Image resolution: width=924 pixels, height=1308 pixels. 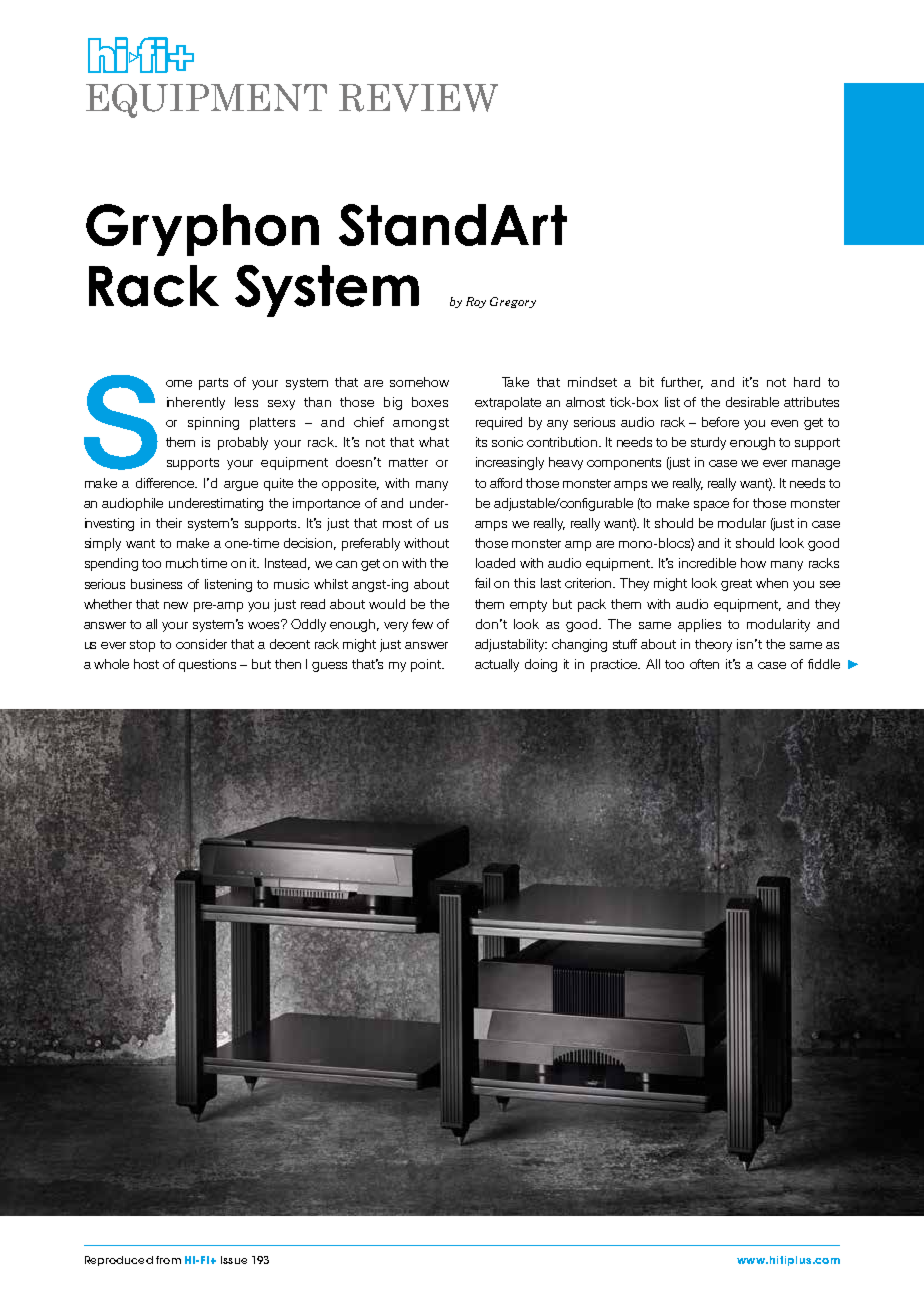 I want to click on from, so click(x=168, y=1260).
